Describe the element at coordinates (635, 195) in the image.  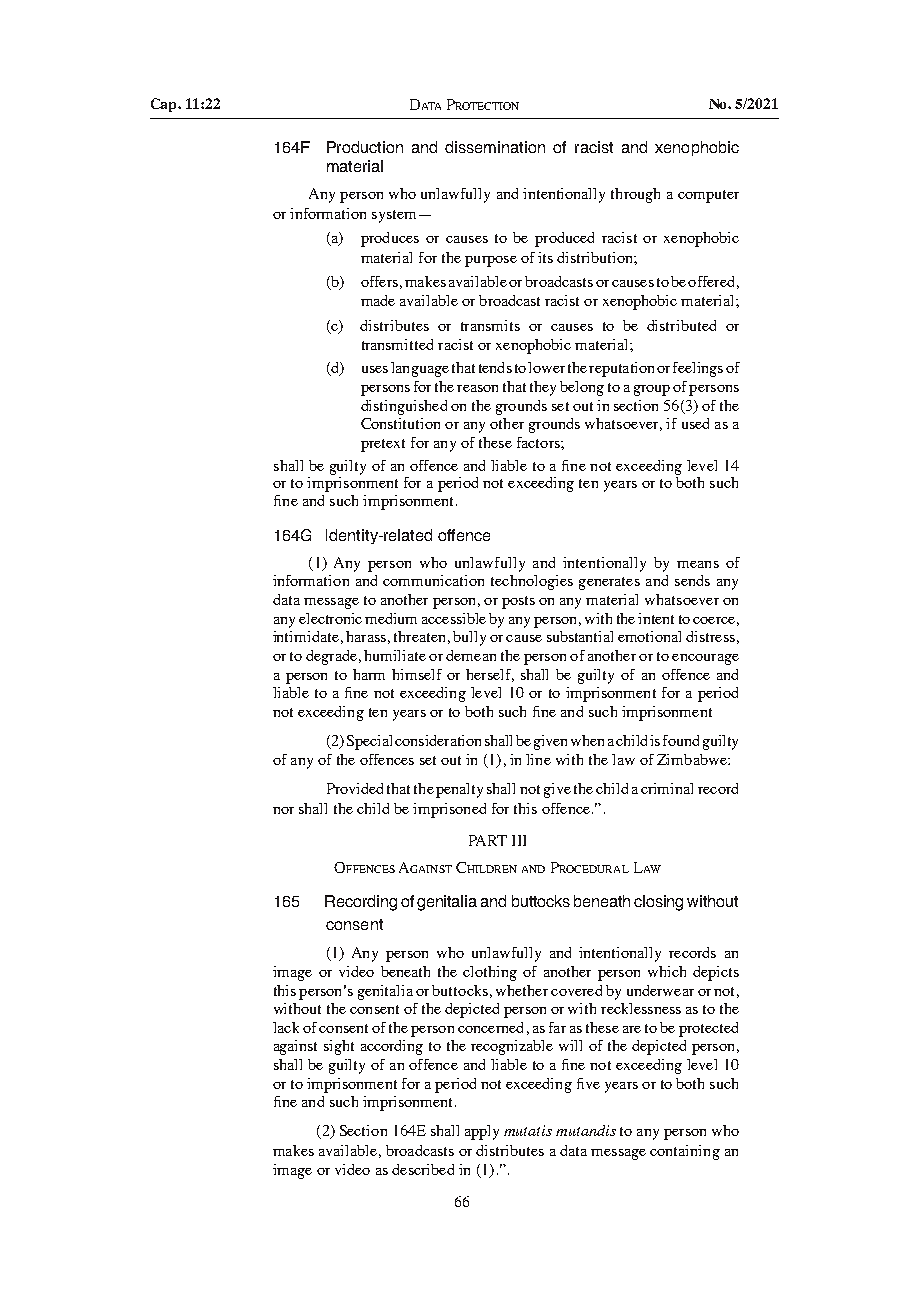
I see `through` at that location.
